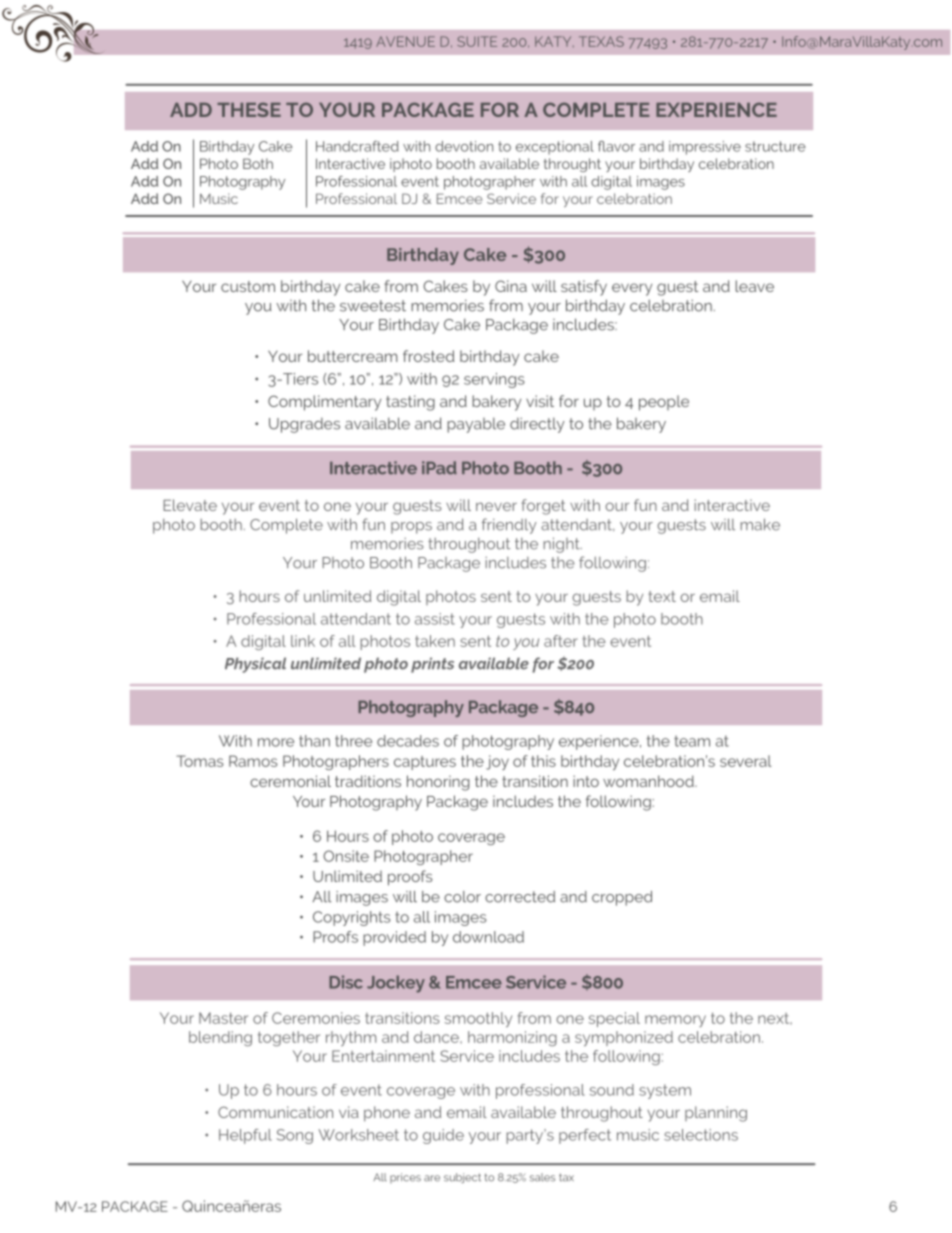 The width and height of the page is (952, 1233). I want to click on guide, so click(443, 1136).
